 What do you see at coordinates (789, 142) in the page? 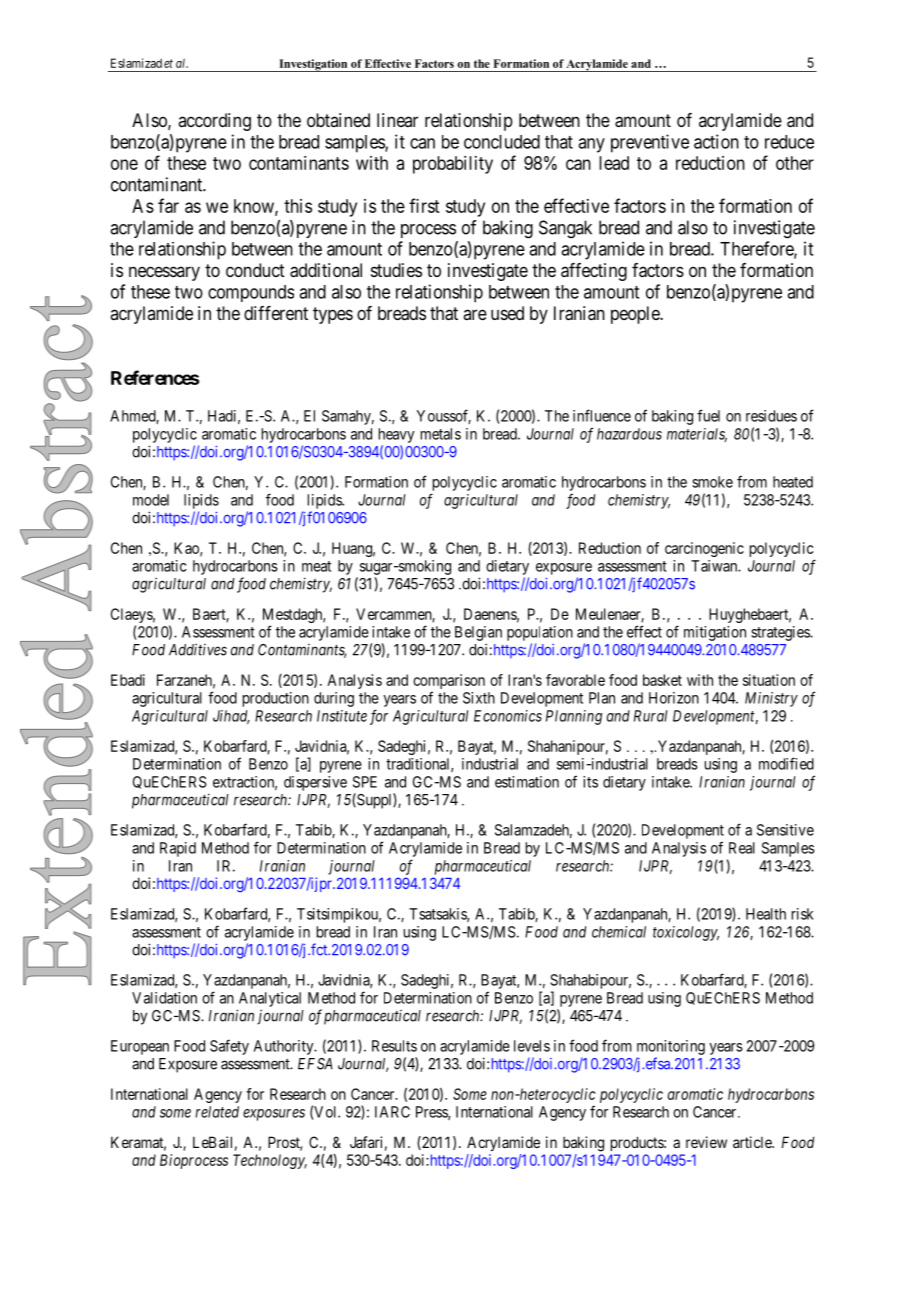
I see `reduce` at bounding box center [789, 142].
